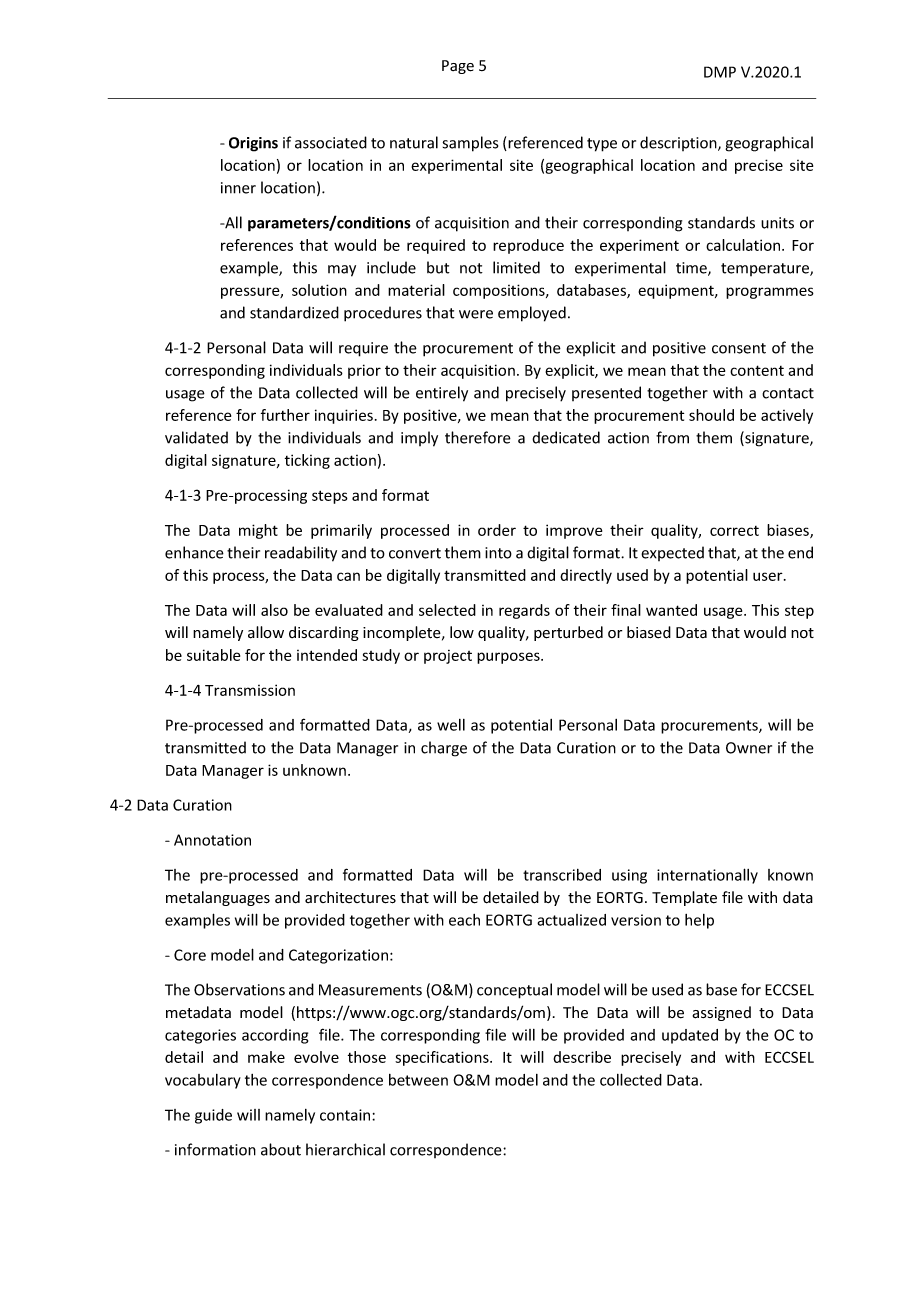 This screenshot has height=1308, width=924. What do you see at coordinates (458, 67) in the screenshot?
I see `Page` at bounding box center [458, 67].
